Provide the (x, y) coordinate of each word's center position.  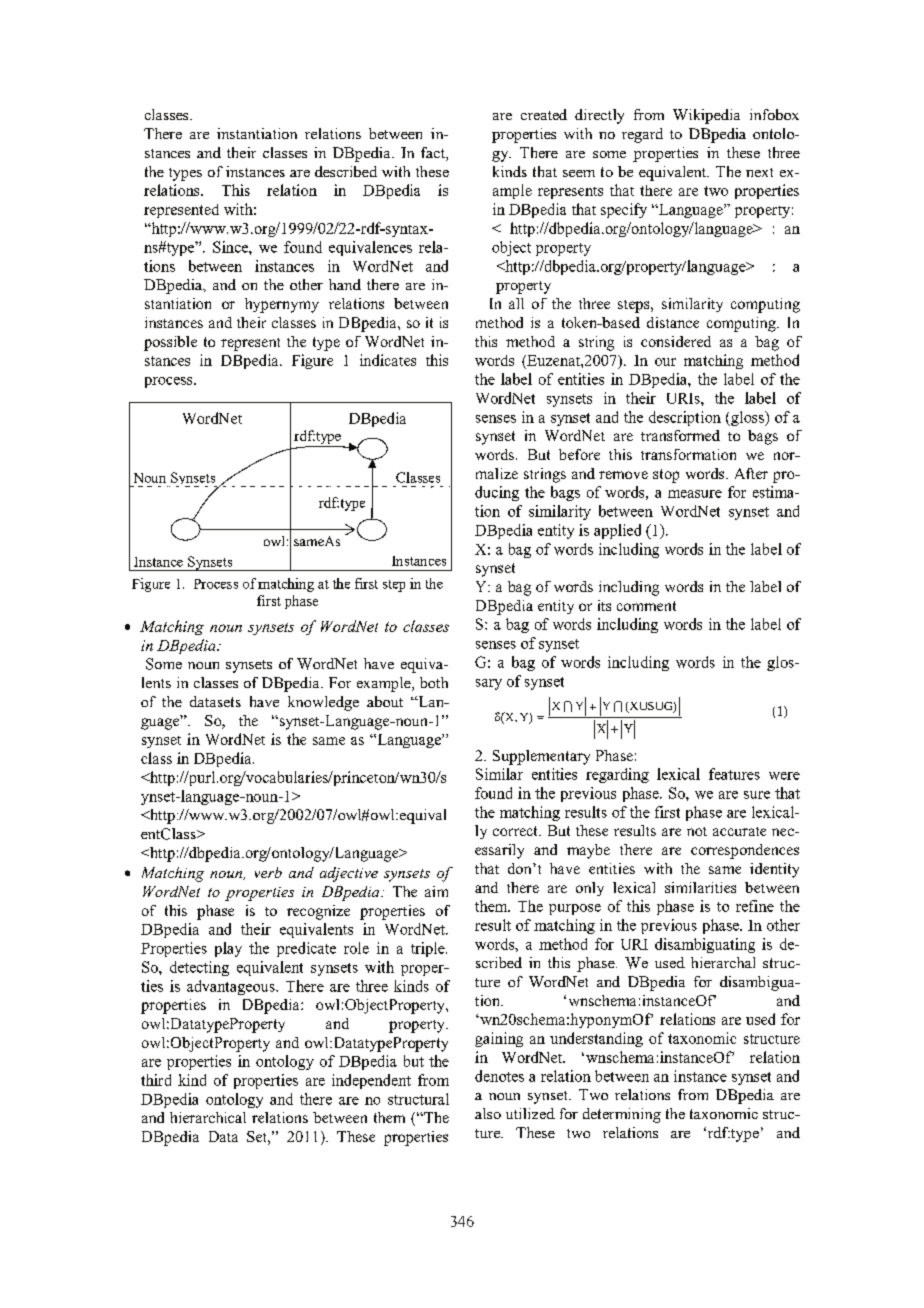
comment (646, 606)
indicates (388, 360)
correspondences (745, 851)
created (544, 114)
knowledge (323, 703)
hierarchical (208, 1117)
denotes (499, 1076)
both (434, 682)
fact (434, 154)
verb (268, 872)
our (665, 362)
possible (170, 343)
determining (622, 1115)
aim (436, 891)
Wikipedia (706, 116)
